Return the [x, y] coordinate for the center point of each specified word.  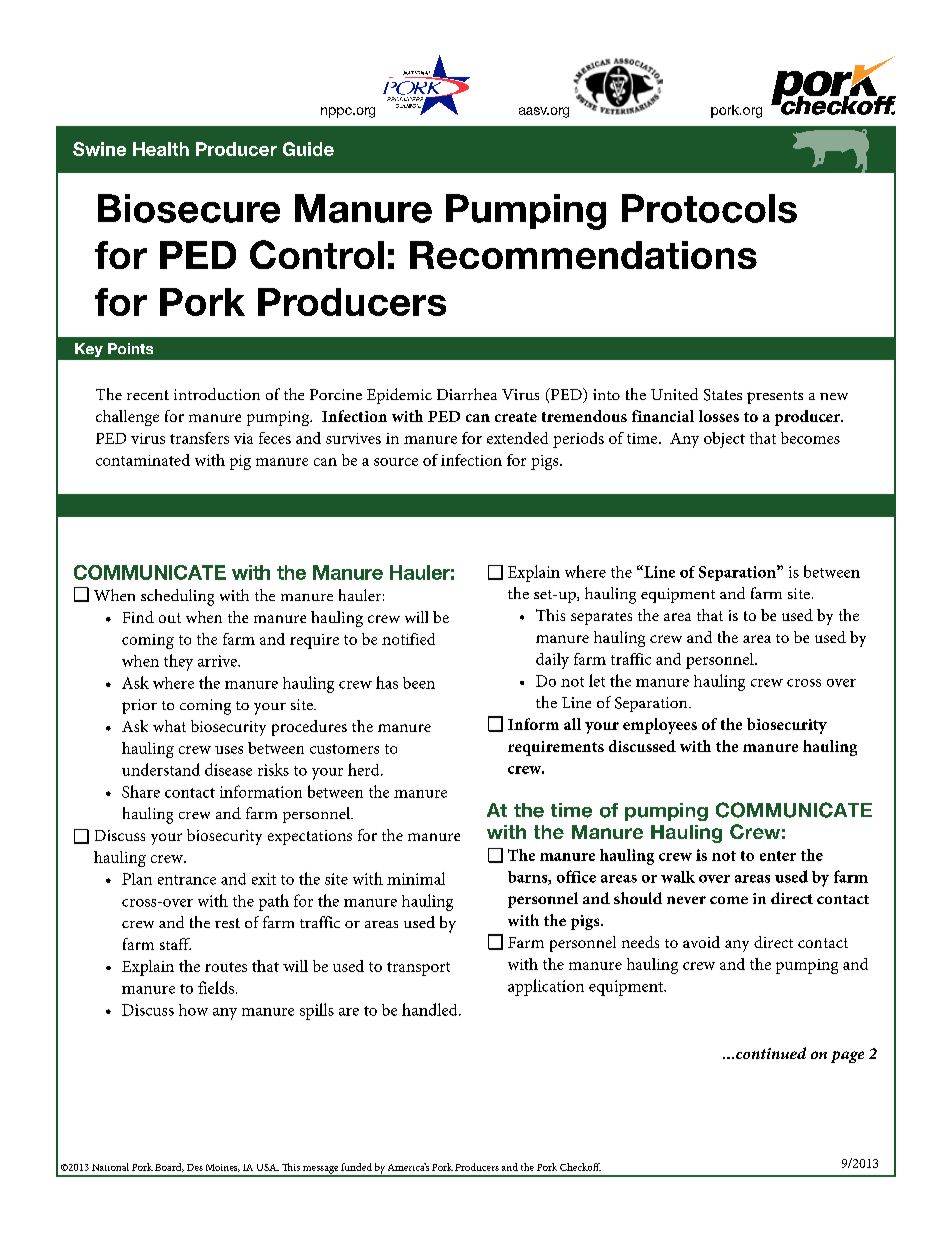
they [178, 662]
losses [719, 416]
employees [660, 726]
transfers [199, 438]
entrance [187, 880]
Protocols [709, 208]
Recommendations [583, 255]
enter [778, 856]
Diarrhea [467, 394]
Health [161, 149]
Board [169, 1167]
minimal [416, 878]
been [419, 683]
